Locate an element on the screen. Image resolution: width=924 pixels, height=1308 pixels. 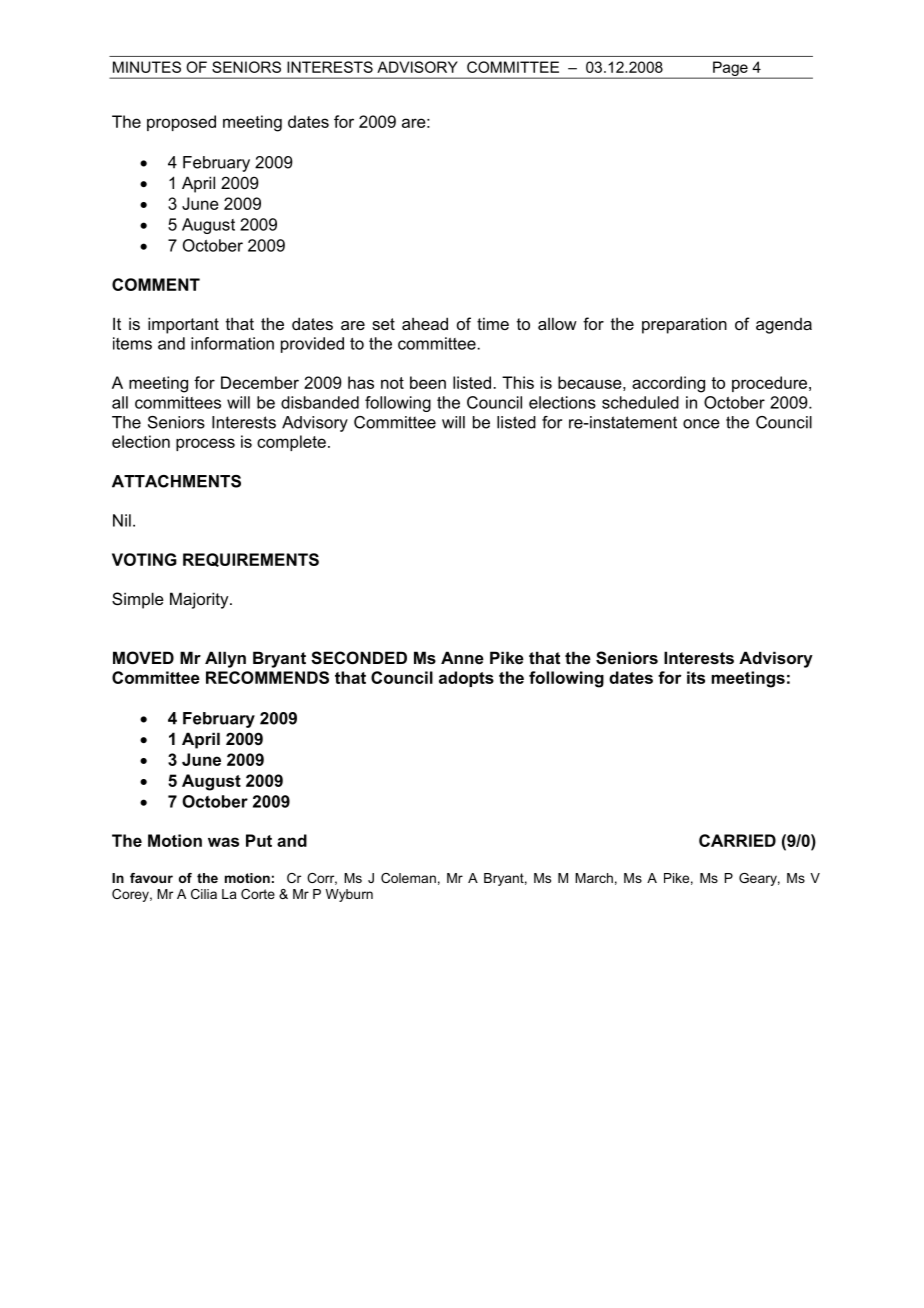
CARRIED is located at coordinates (737, 840).
